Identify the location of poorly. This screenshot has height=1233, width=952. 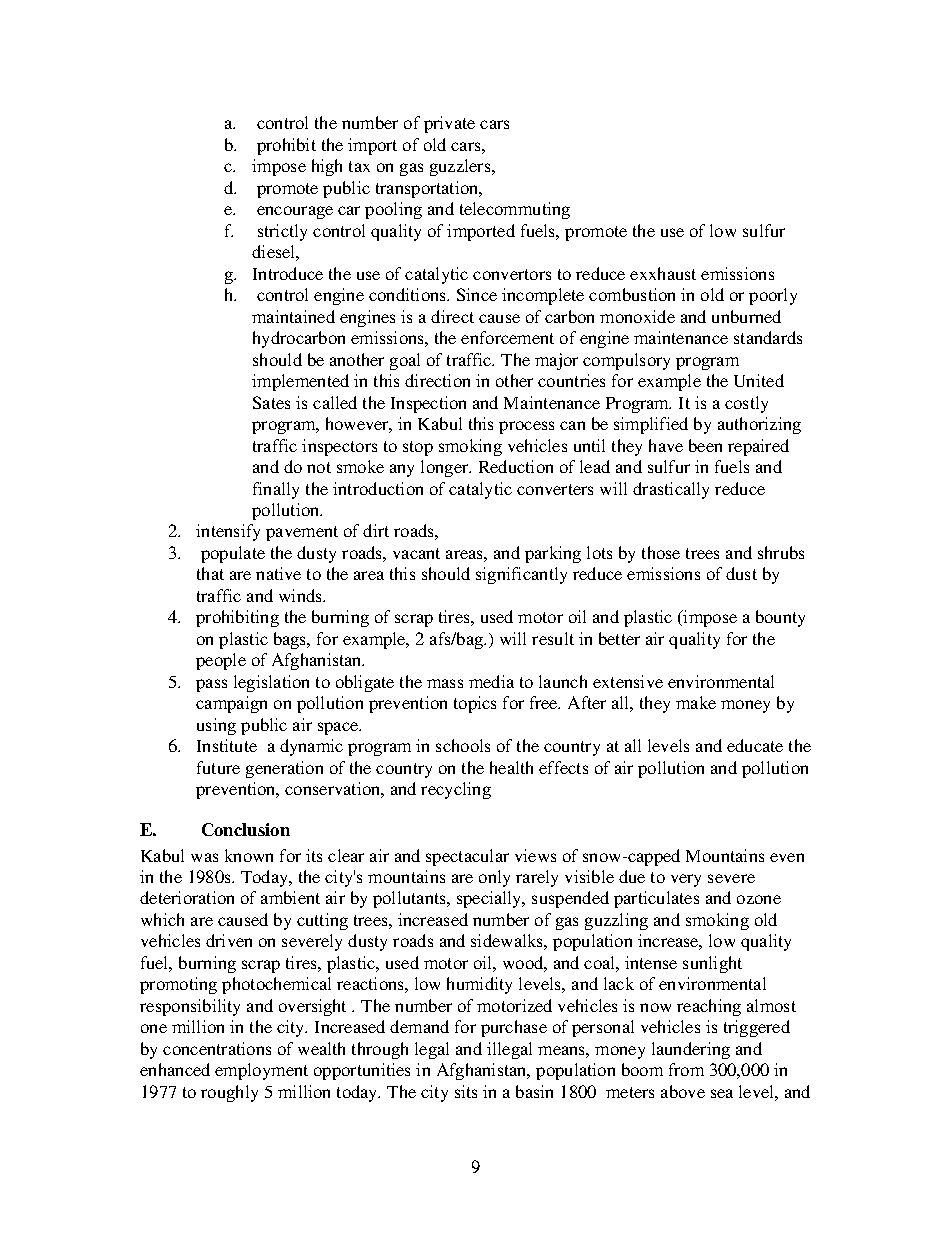
(773, 296).
